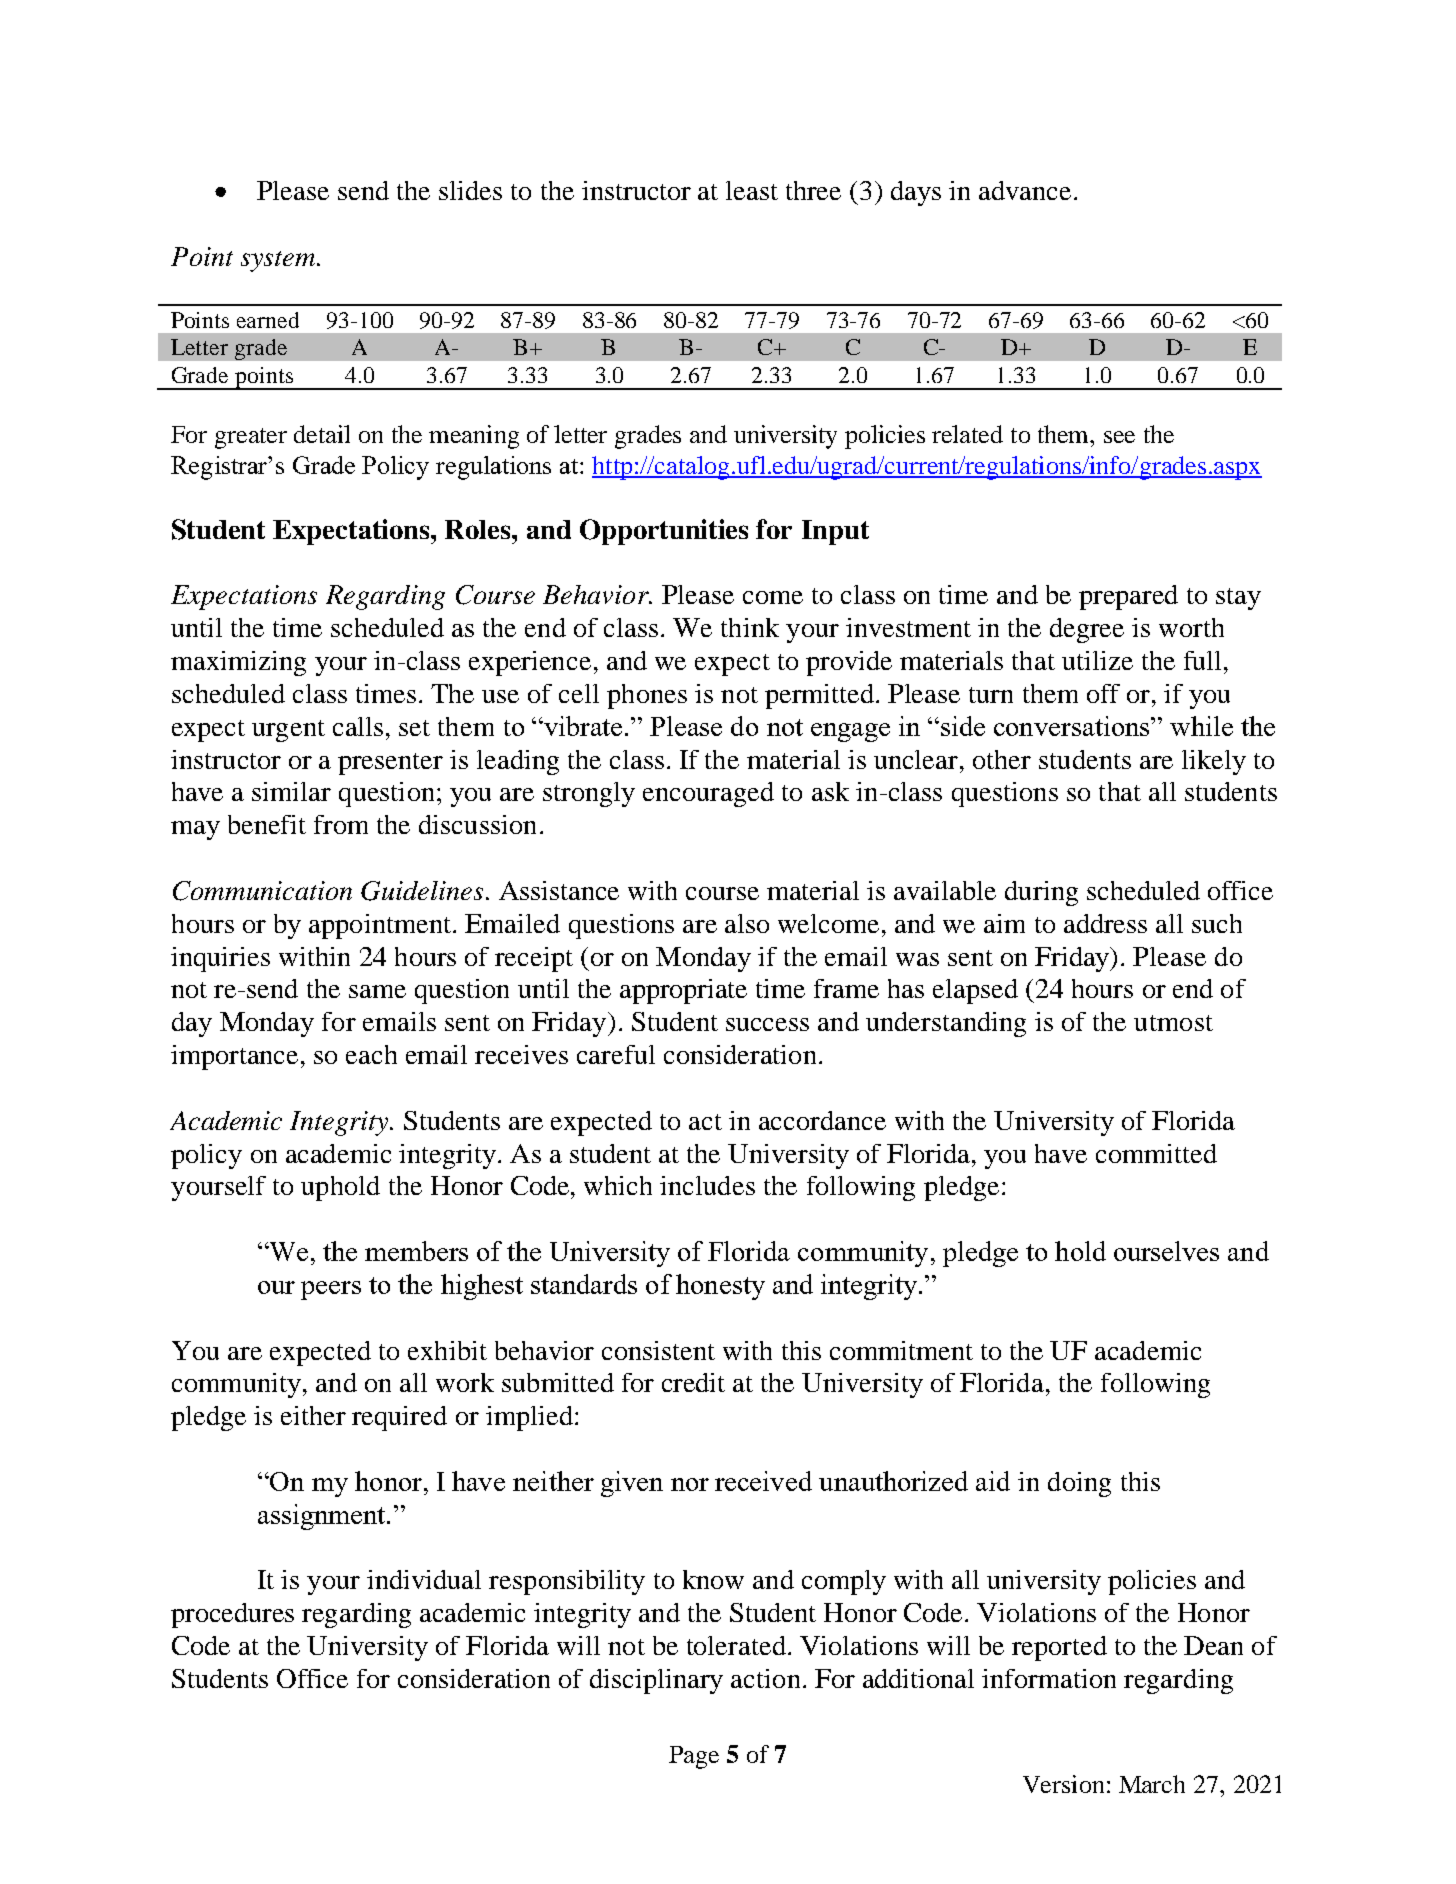 This screenshot has width=1456, height=1884. I want to click on required, so click(399, 1418).
